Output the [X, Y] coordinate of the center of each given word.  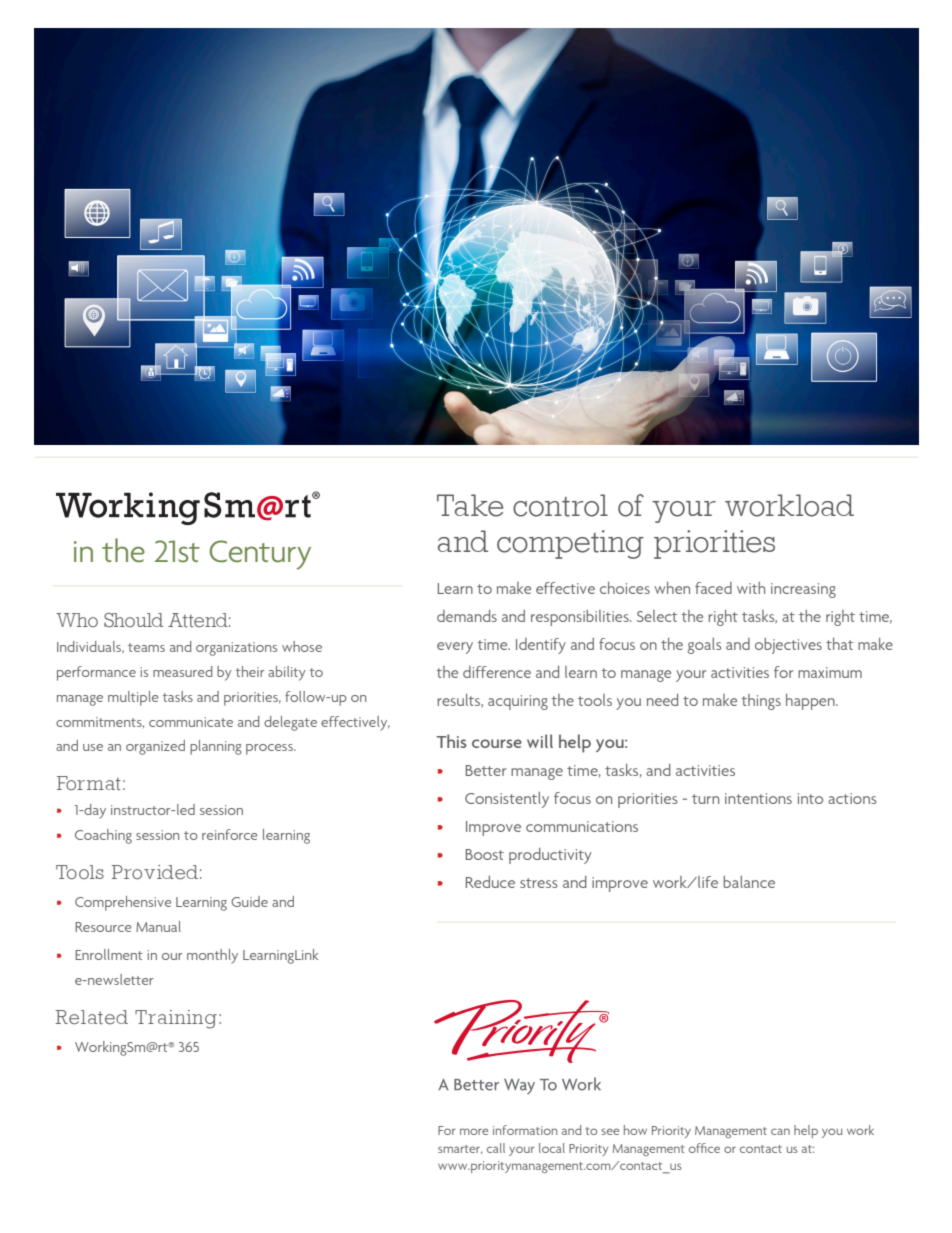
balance [749, 882]
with [751, 588]
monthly [212, 956]
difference [497, 672]
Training [176, 1019]
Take [470, 505]
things [761, 702]
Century [260, 555]
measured [183, 671]
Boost [485, 854]
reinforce [230, 834]
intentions [758, 798]
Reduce [490, 882]
